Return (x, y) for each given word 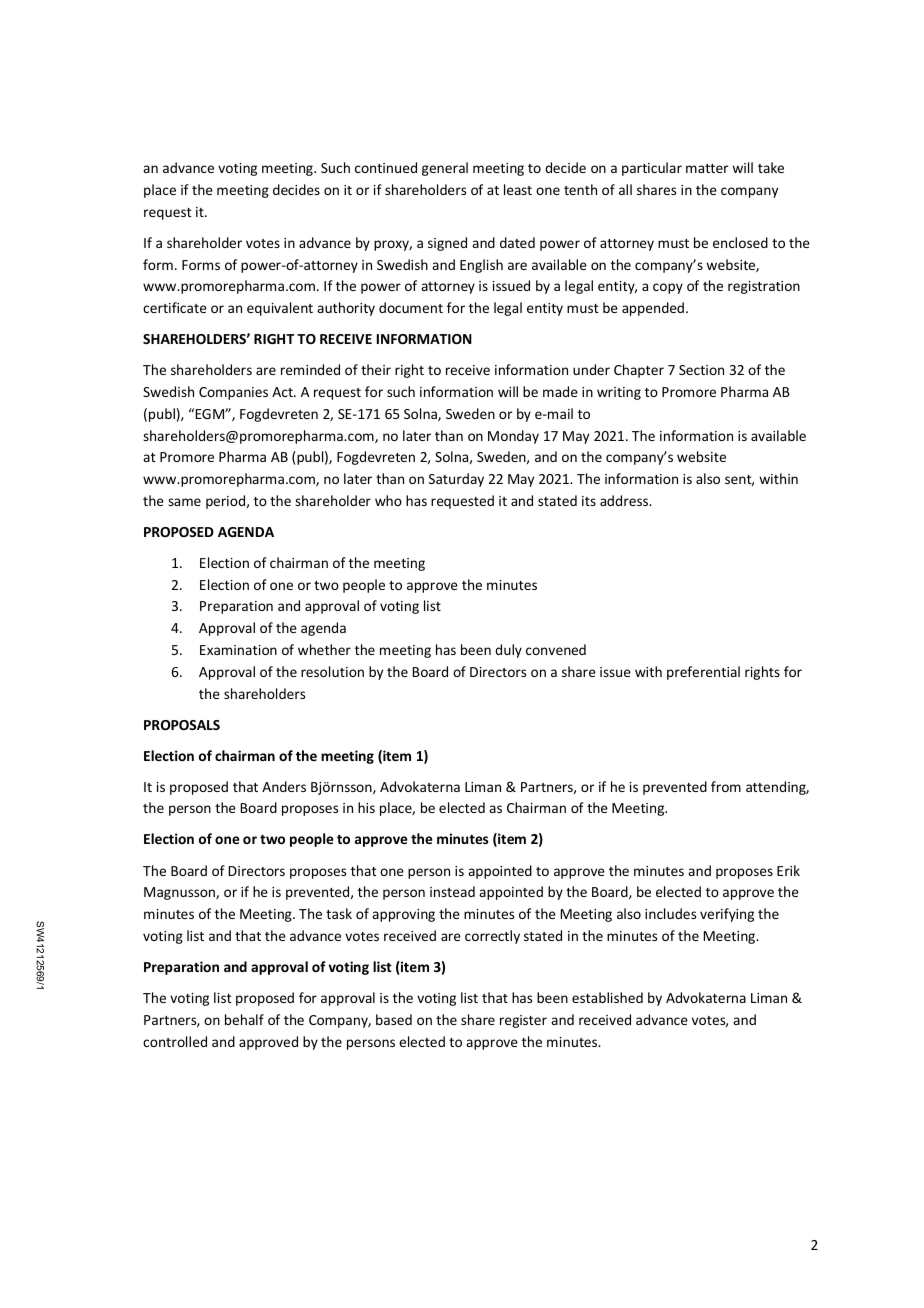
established (607, 997)
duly (508, 651)
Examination (238, 650)
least (518, 189)
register (523, 1021)
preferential (703, 673)
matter (707, 168)
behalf (244, 1019)
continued (386, 167)
